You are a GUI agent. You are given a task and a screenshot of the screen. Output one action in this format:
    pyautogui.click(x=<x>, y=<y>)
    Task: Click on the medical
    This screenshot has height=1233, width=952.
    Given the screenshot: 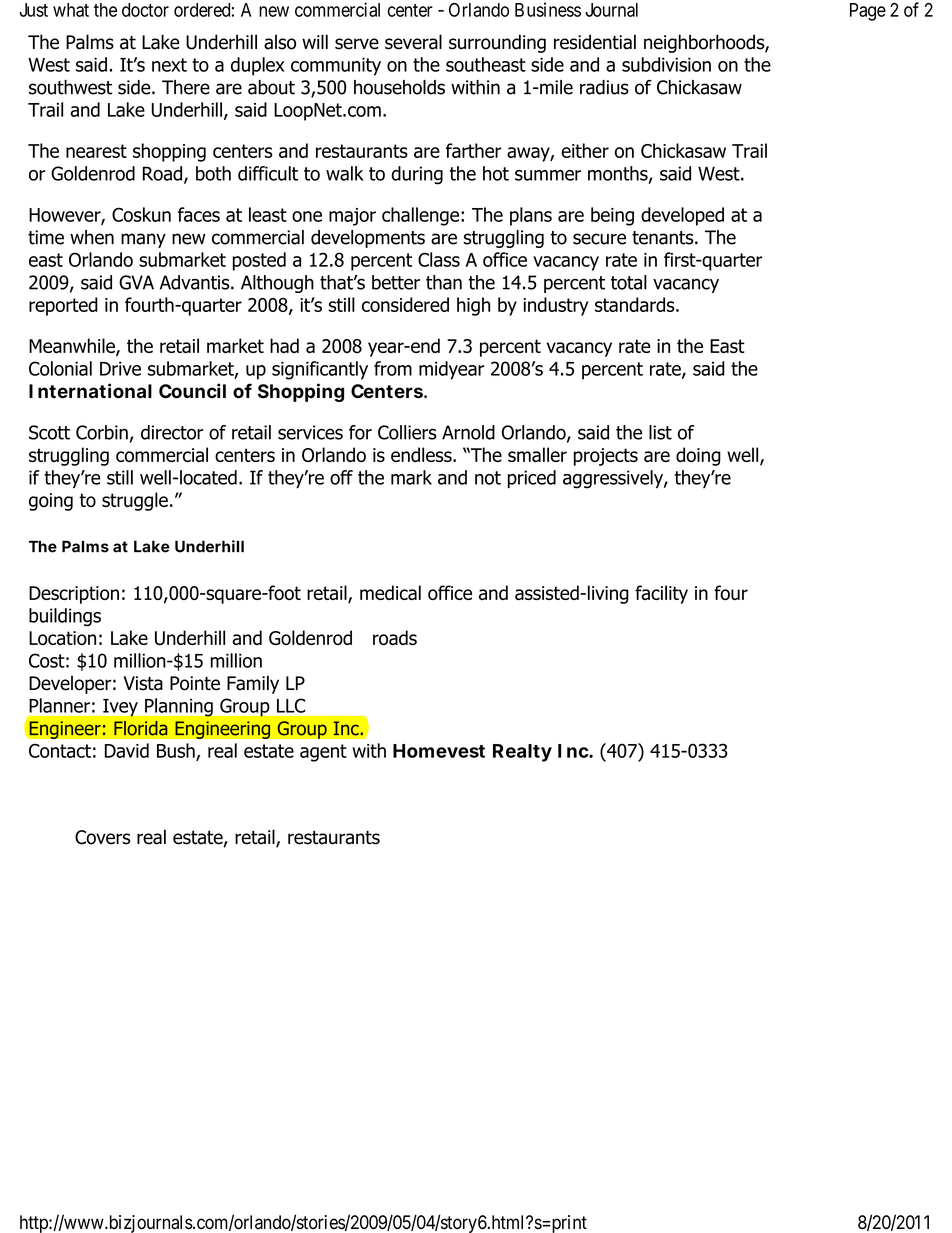 What is the action you would take?
    pyautogui.click(x=390, y=592)
